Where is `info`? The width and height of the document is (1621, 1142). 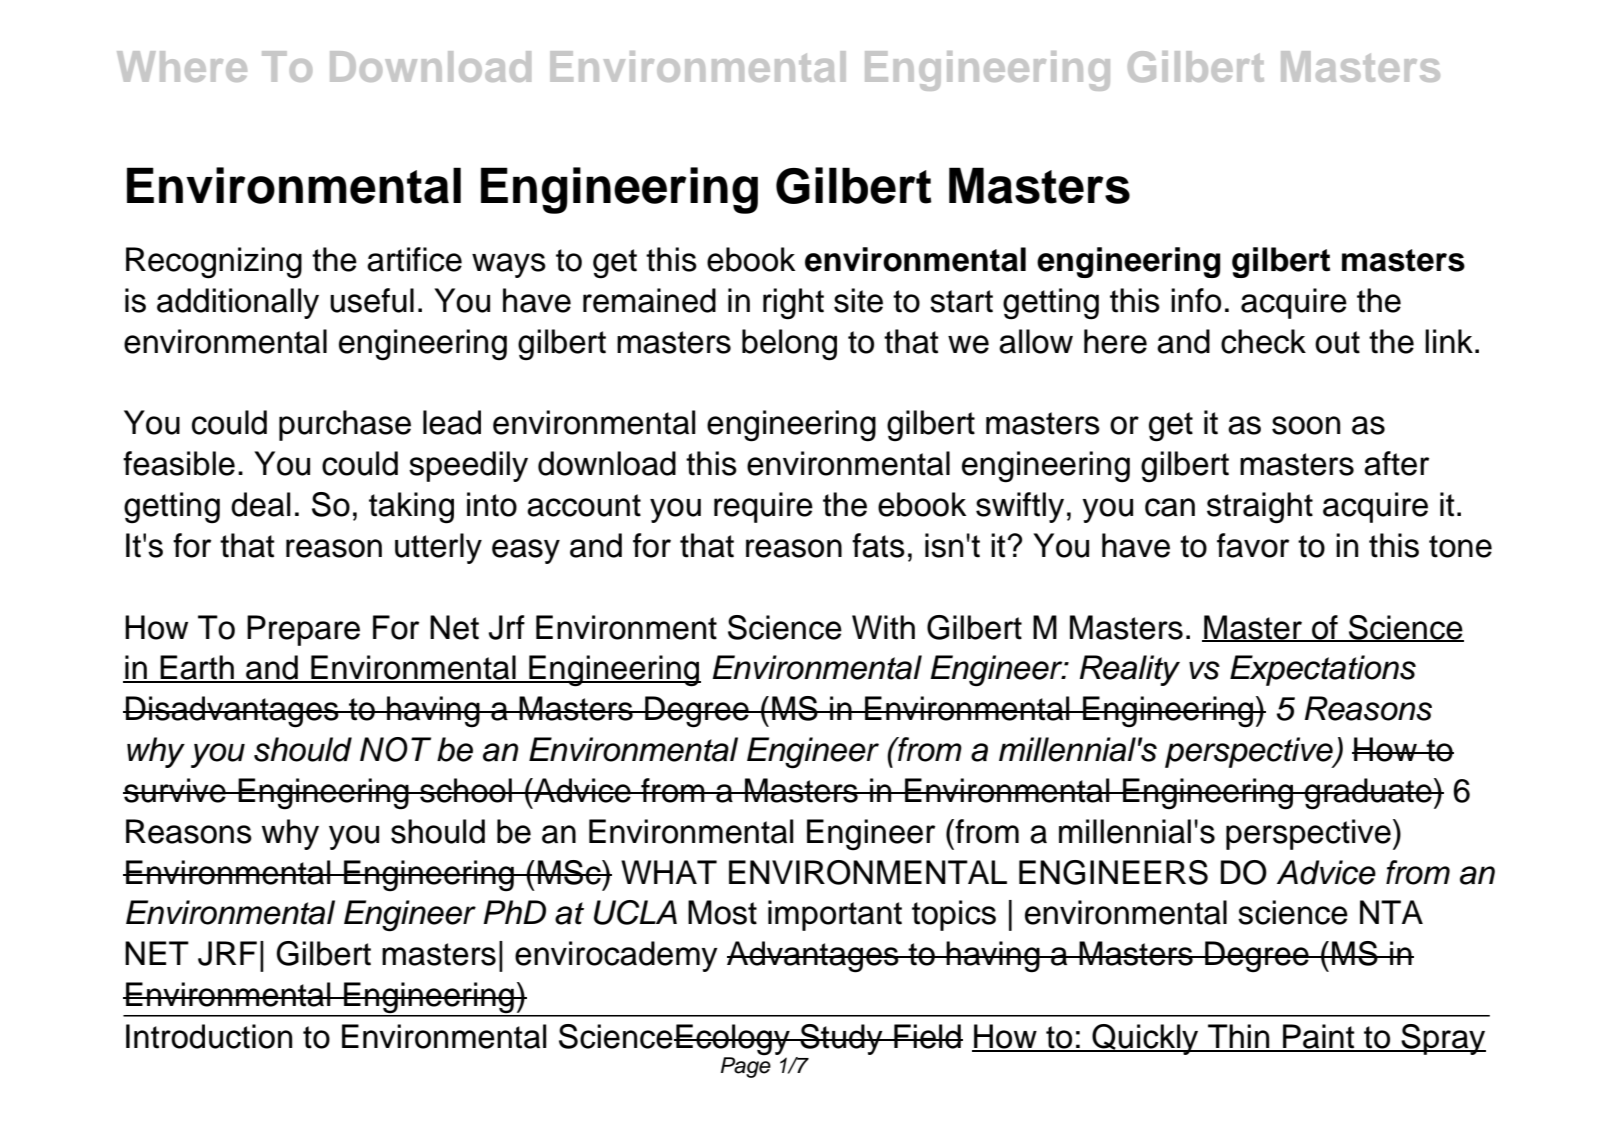 info is located at coordinates (1196, 300).
